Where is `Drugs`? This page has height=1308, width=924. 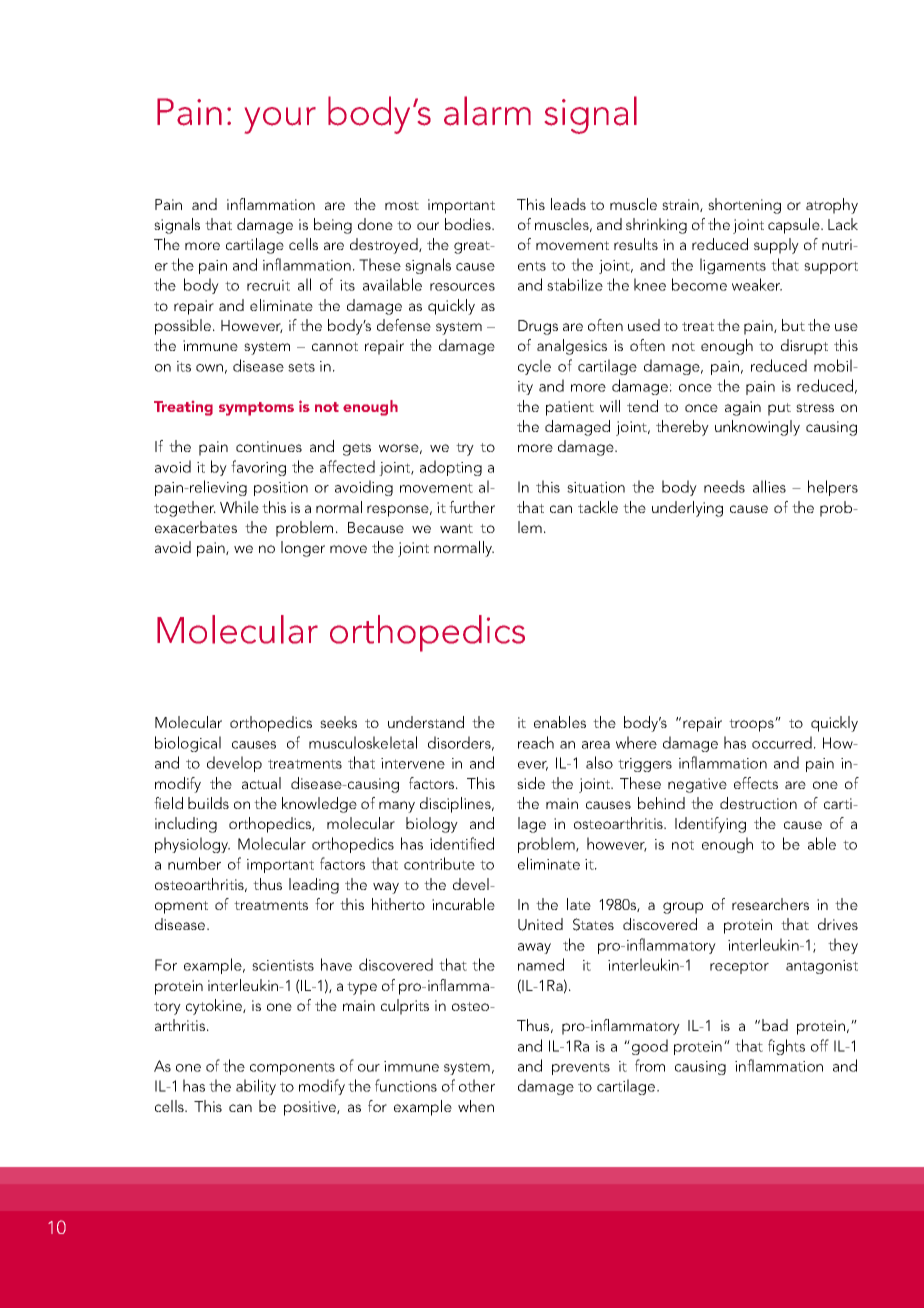 Drugs is located at coordinates (538, 327).
